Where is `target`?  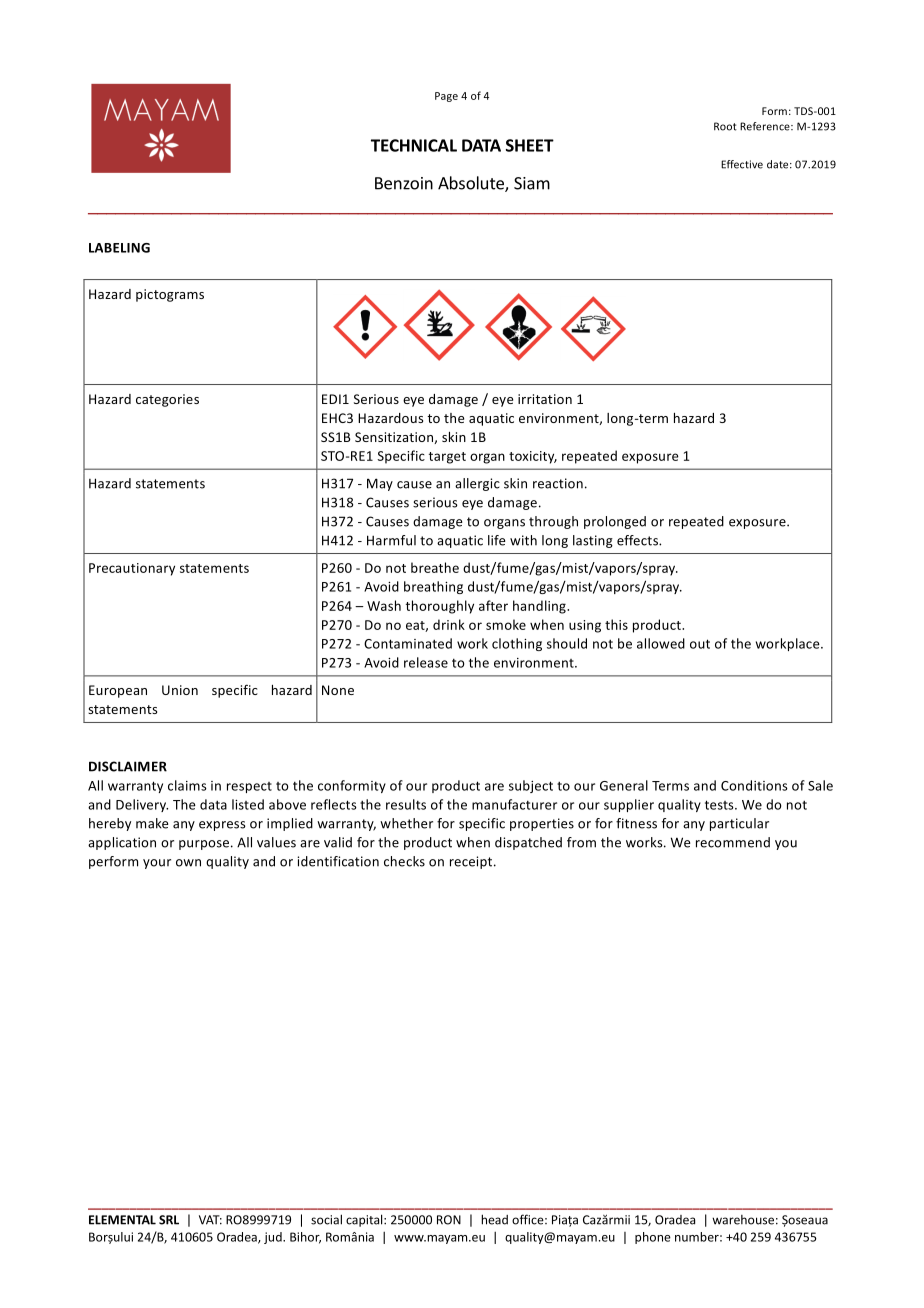
target is located at coordinates (447, 458).
